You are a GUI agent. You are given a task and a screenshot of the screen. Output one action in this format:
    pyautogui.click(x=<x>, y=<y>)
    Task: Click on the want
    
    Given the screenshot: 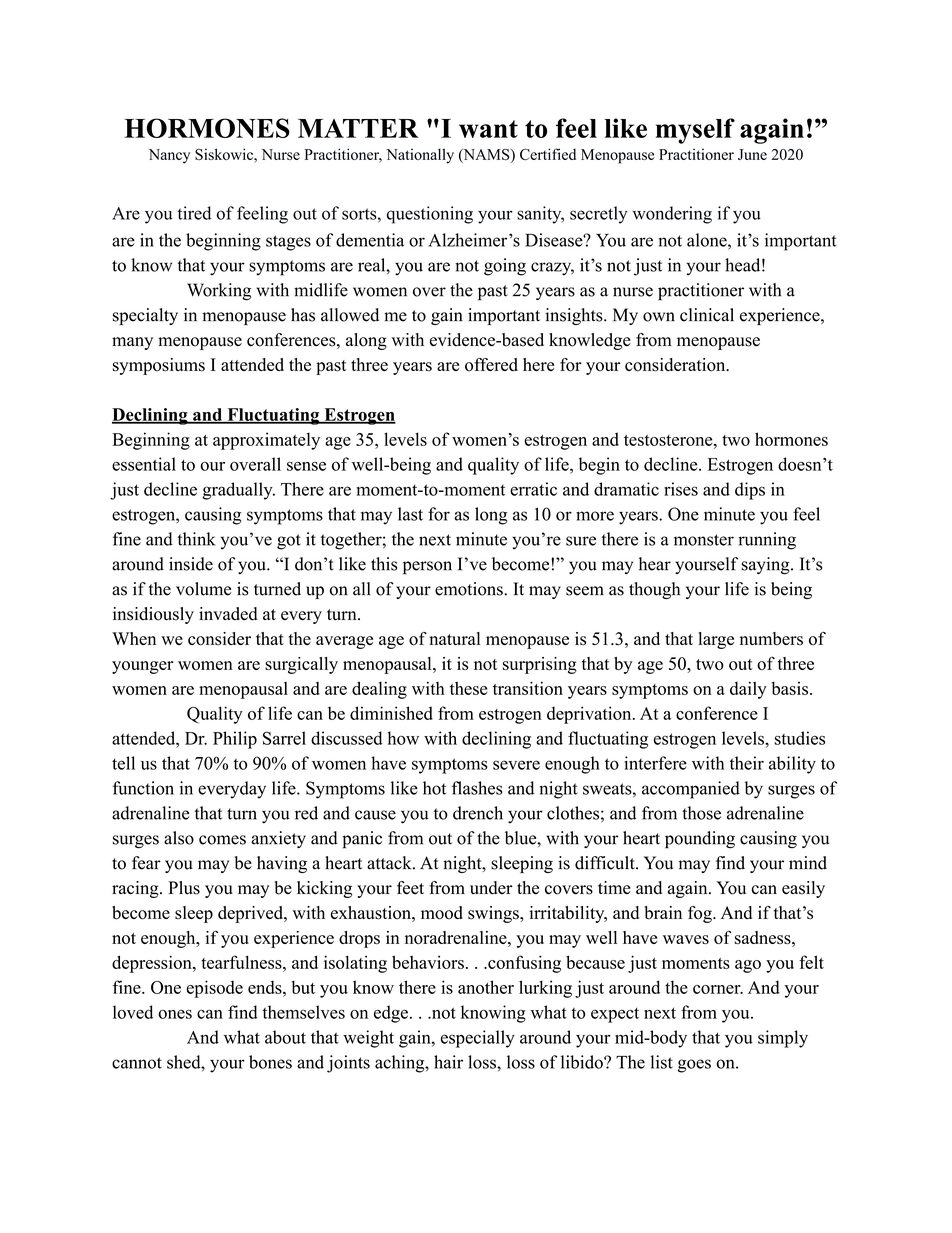 What is the action you would take?
    pyautogui.click(x=488, y=129)
